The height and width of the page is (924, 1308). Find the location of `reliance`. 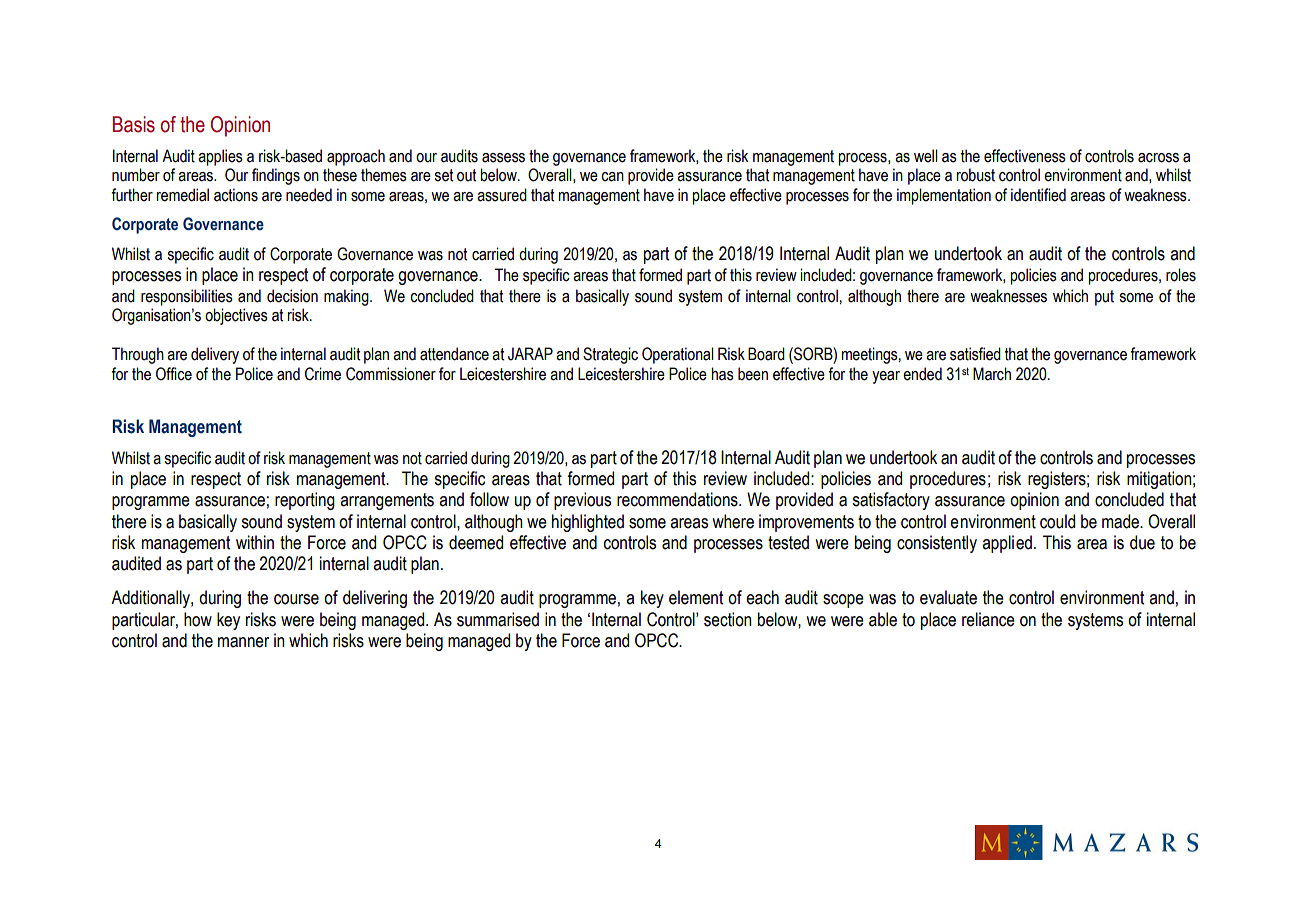

reliance is located at coordinates (988, 619).
